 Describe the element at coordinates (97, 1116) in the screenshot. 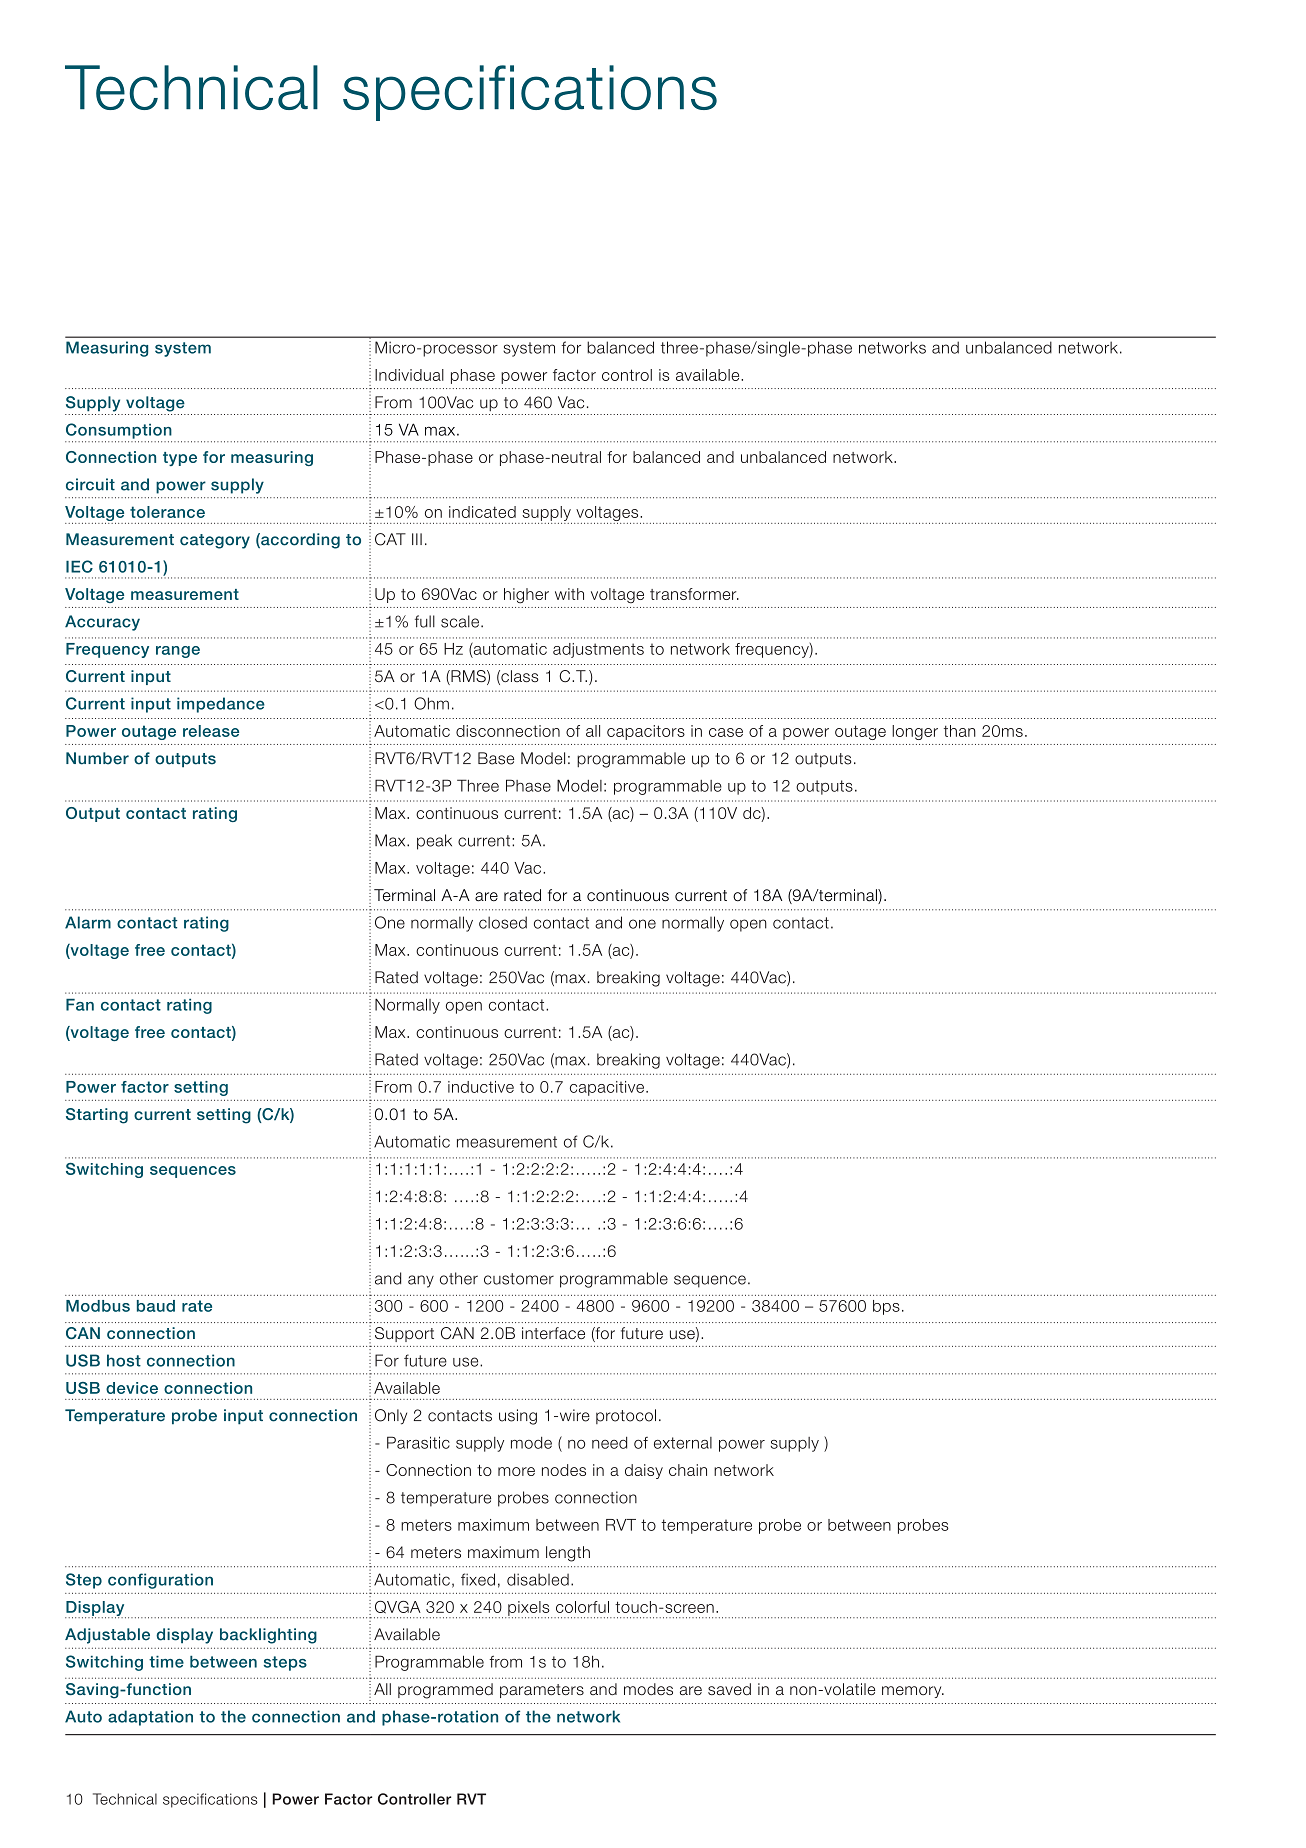

I see `Starting` at that location.
